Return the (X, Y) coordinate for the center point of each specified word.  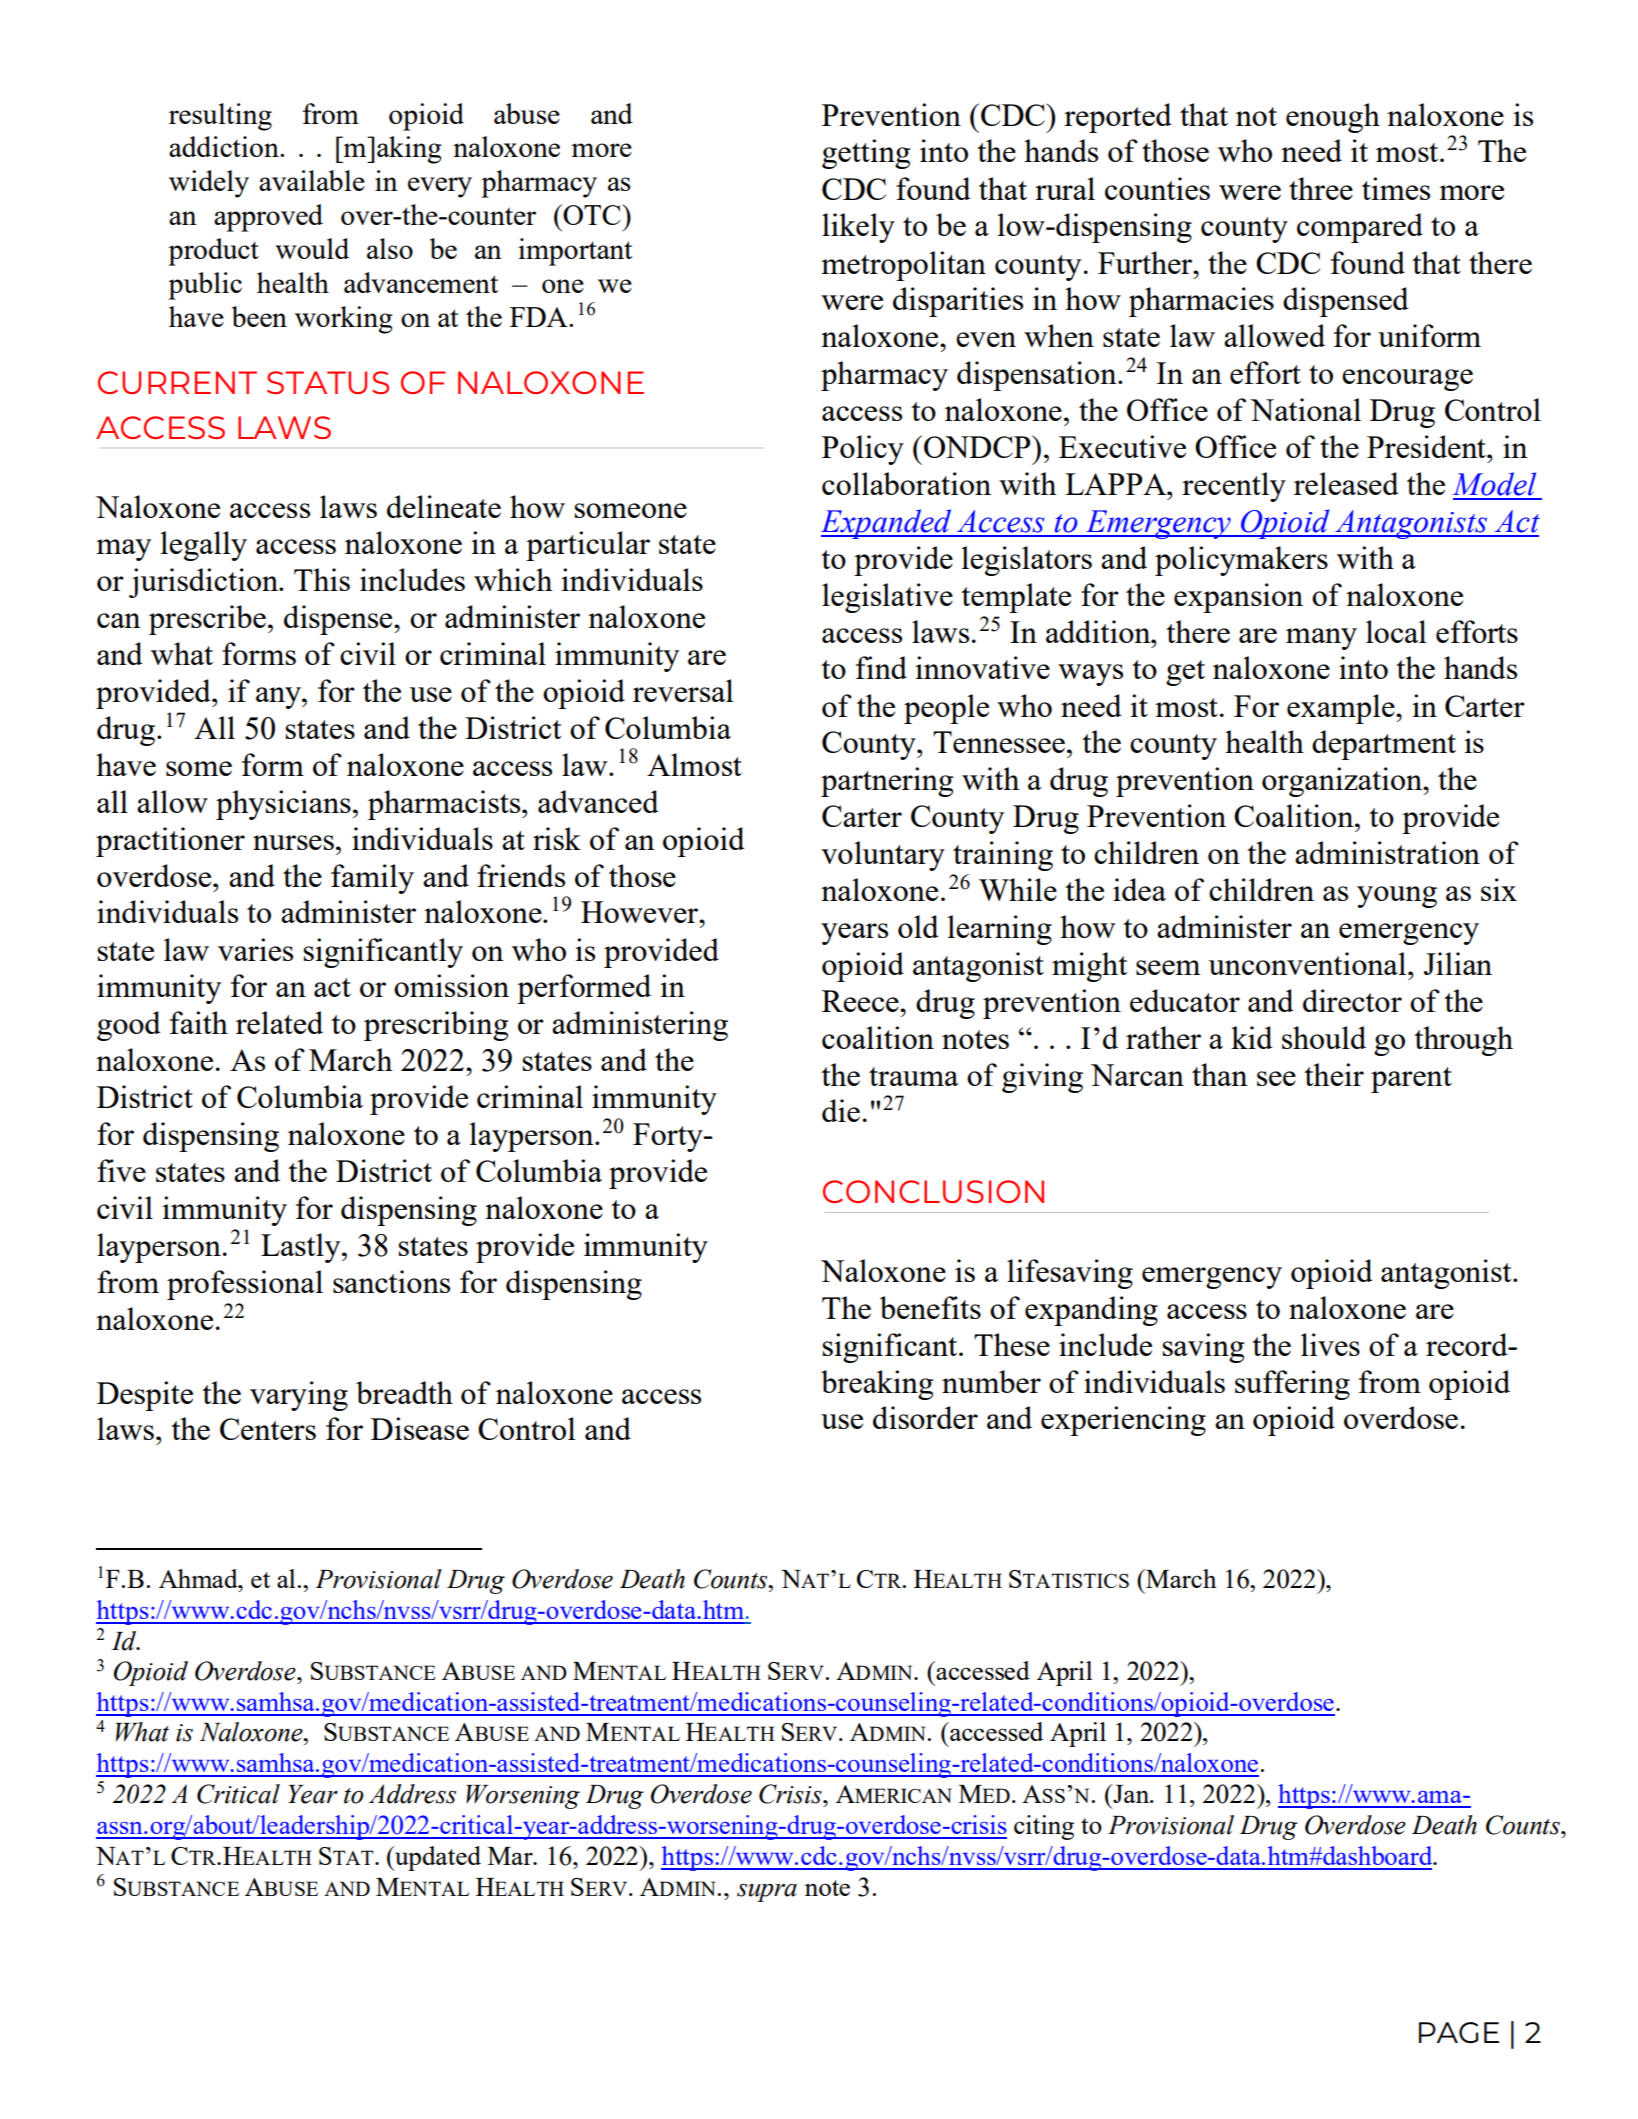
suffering (1292, 1385)
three (1321, 188)
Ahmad (199, 1578)
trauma (914, 1076)
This (322, 579)
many (1321, 639)
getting (866, 154)
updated (437, 1858)
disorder (925, 1417)
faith (199, 1022)
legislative (887, 598)
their (1334, 1074)
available (312, 180)
